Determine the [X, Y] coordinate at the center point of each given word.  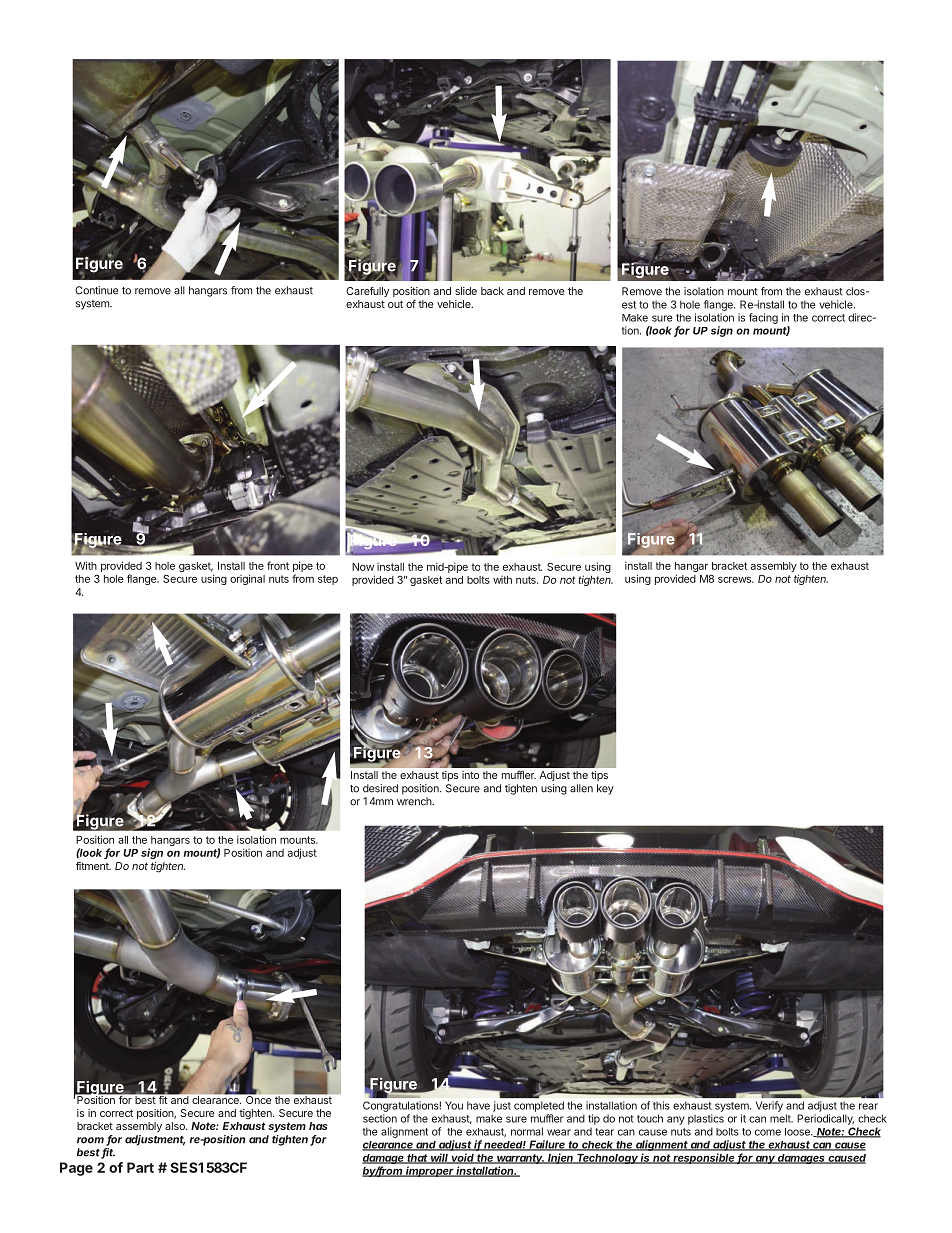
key [605, 789]
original [247, 579]
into [470, 775]
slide [466, 291]
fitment [93, 866]
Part [140, 1167]
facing [763, 318]
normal [527, 1131]
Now [363, 567]
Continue [96, 290]
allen [581, 788]
